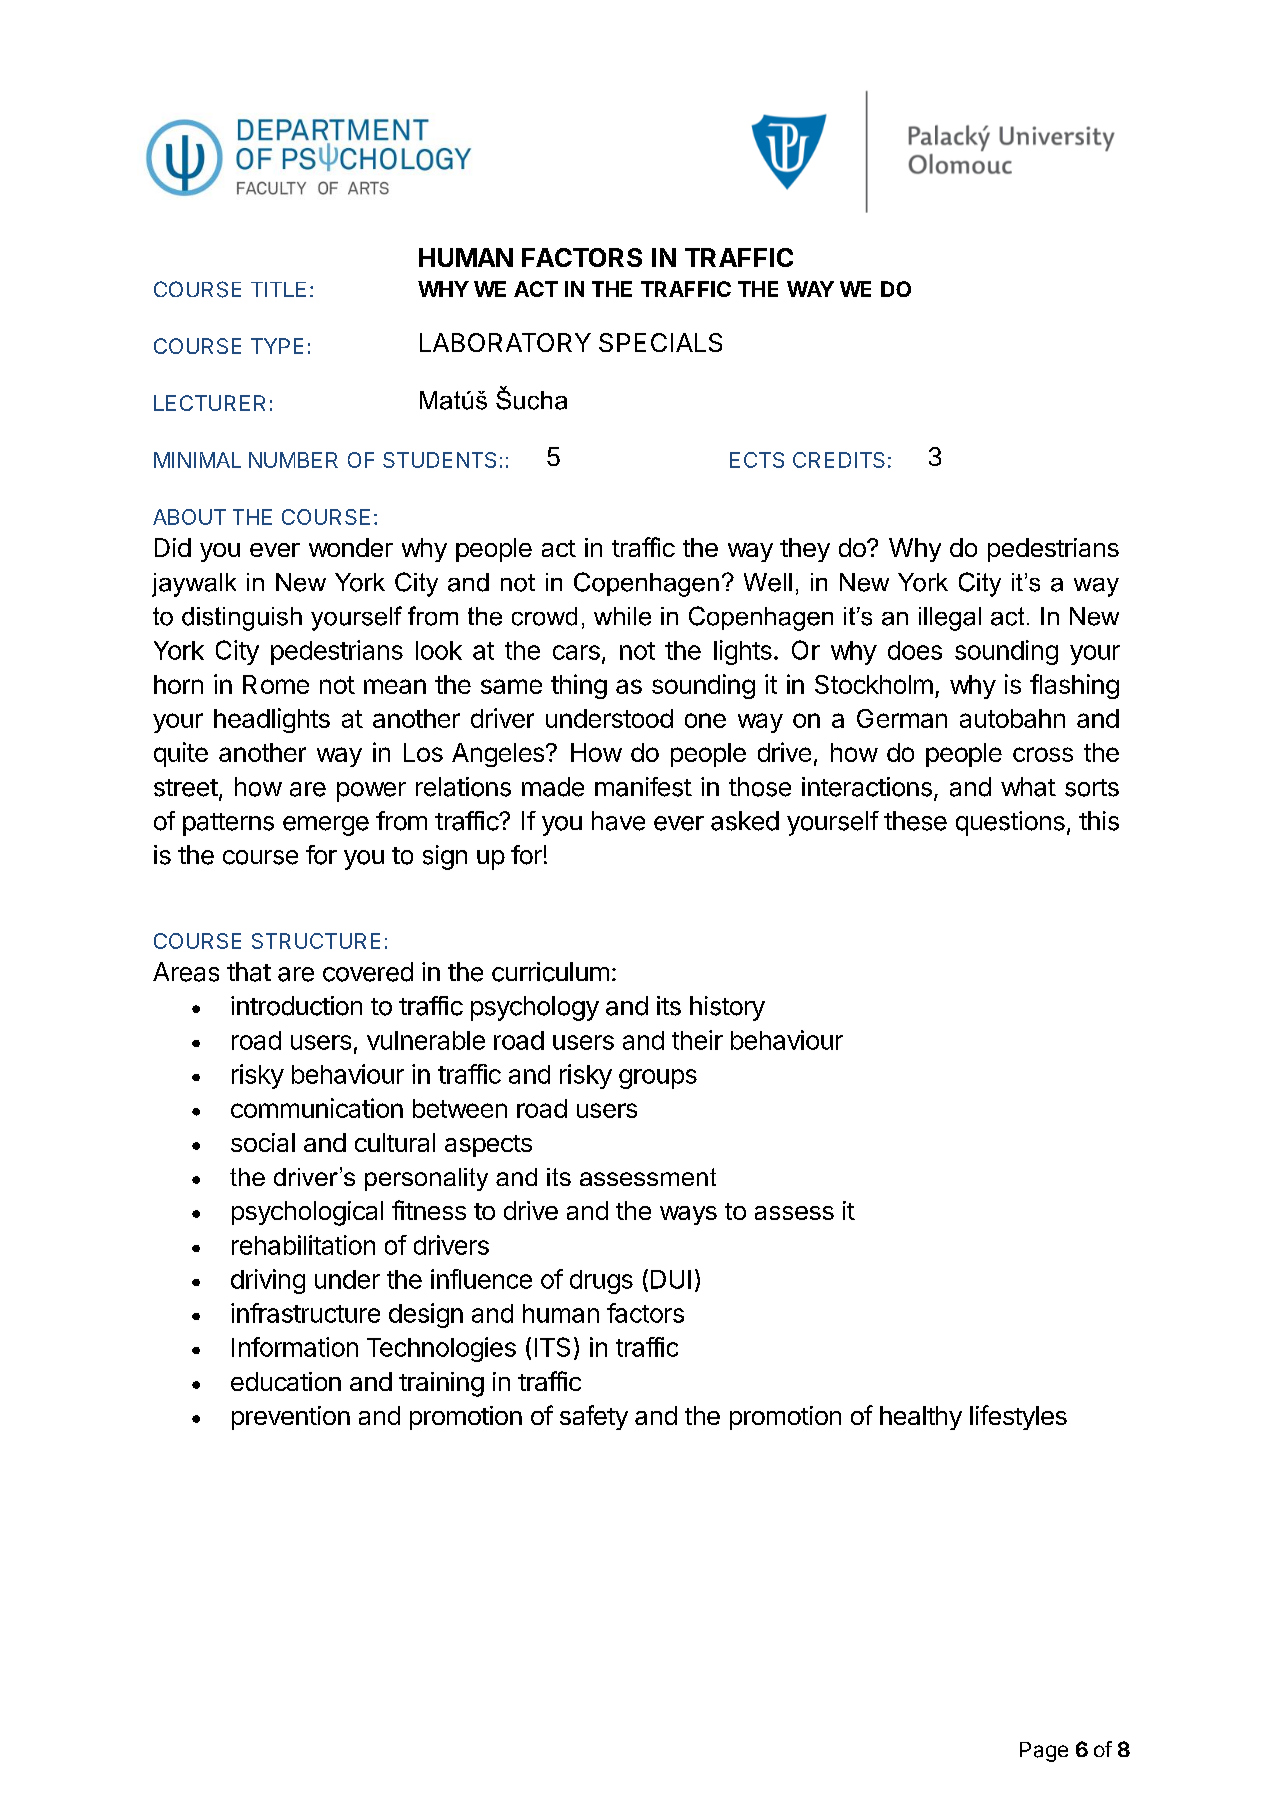  What do you see at coordinates (277, 346) in the document?
I see `TYPE` at bounding box center [277, 346].
